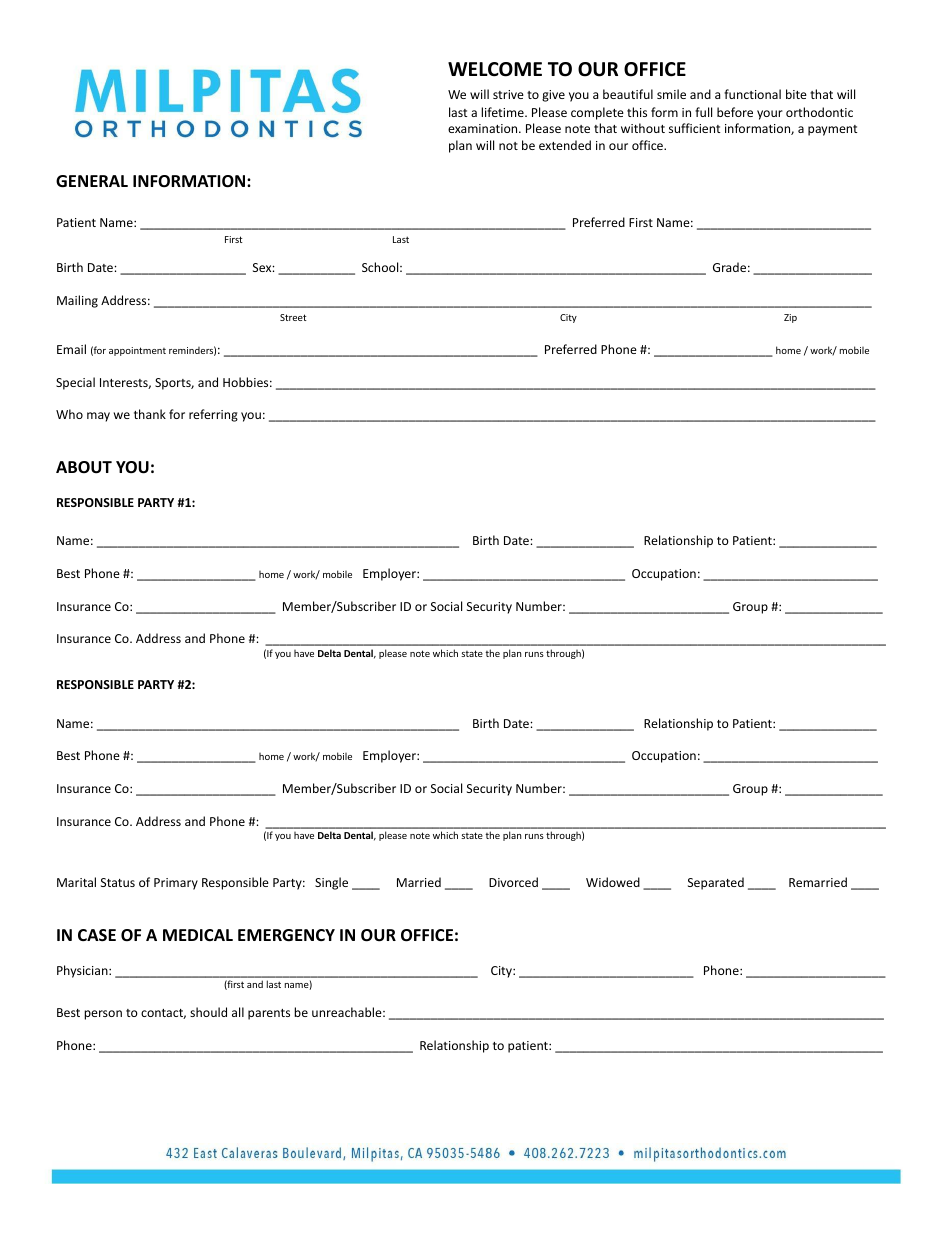  I want to click on functional, so click(752, 94).
